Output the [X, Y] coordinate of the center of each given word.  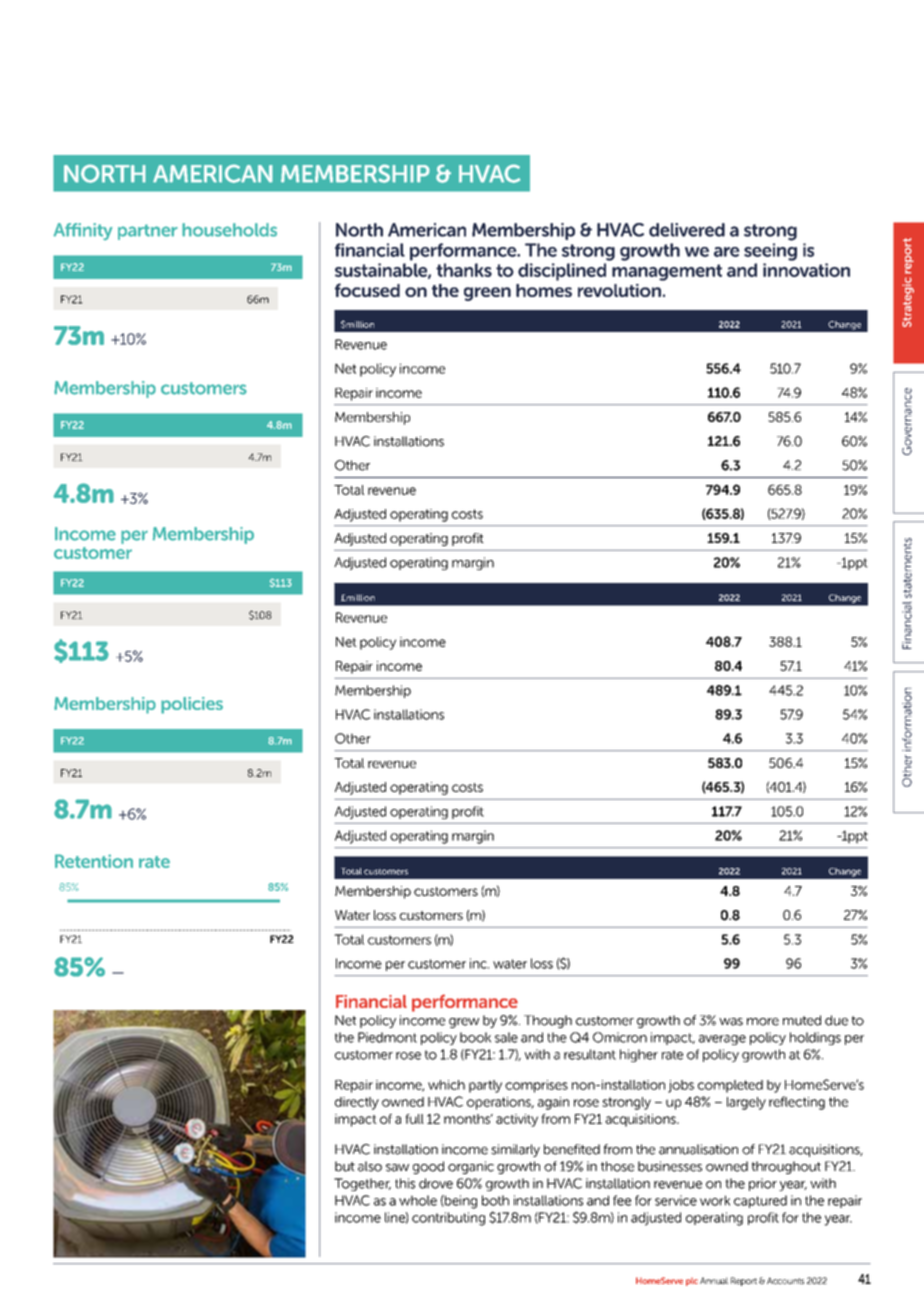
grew [464, 1023]
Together [362, 1184]
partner [148, 232]
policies [192, 705]
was [731, 1022]
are [727, 252]
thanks [464, 270]
